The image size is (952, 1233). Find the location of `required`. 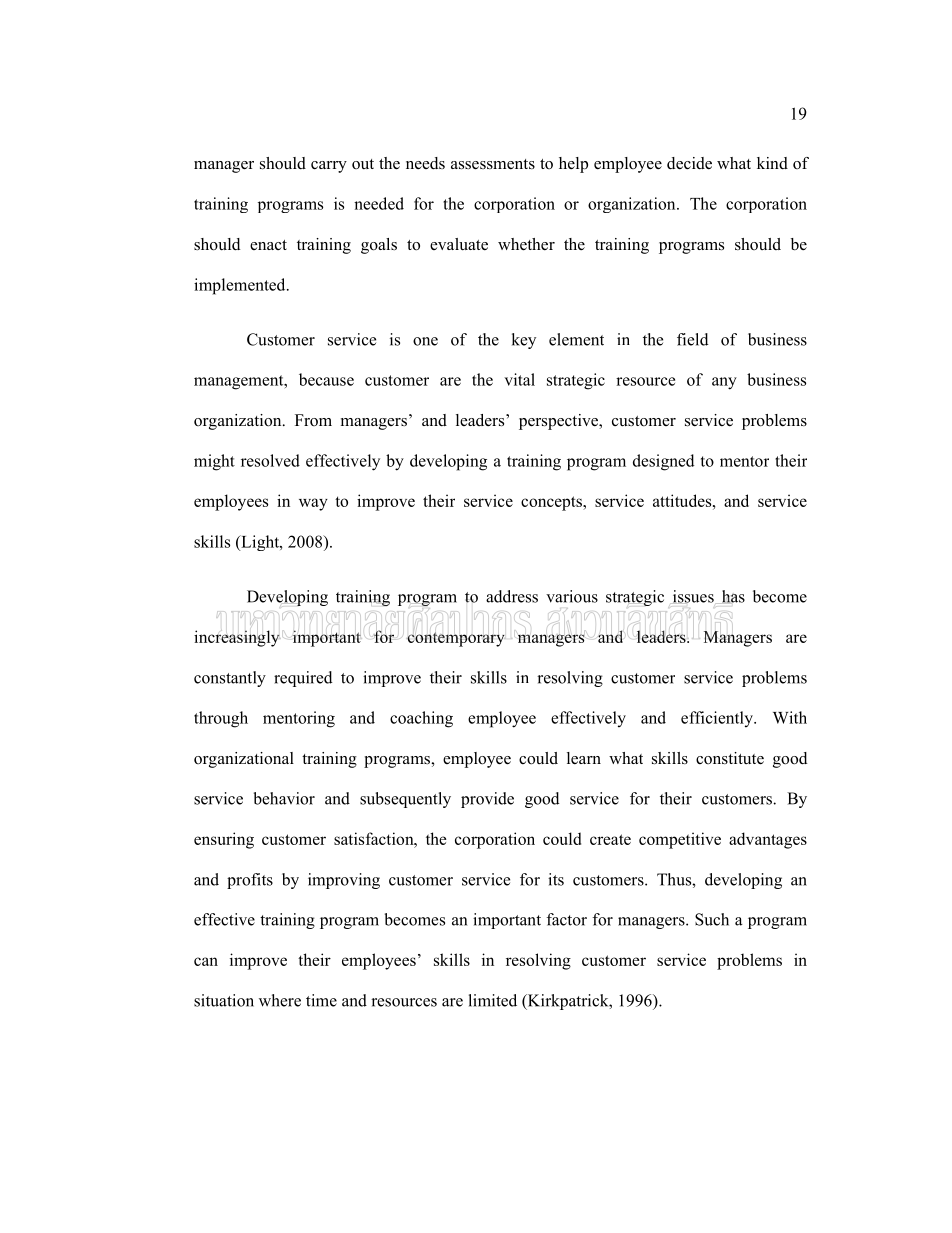

required is located at coordinates (303, 679).
